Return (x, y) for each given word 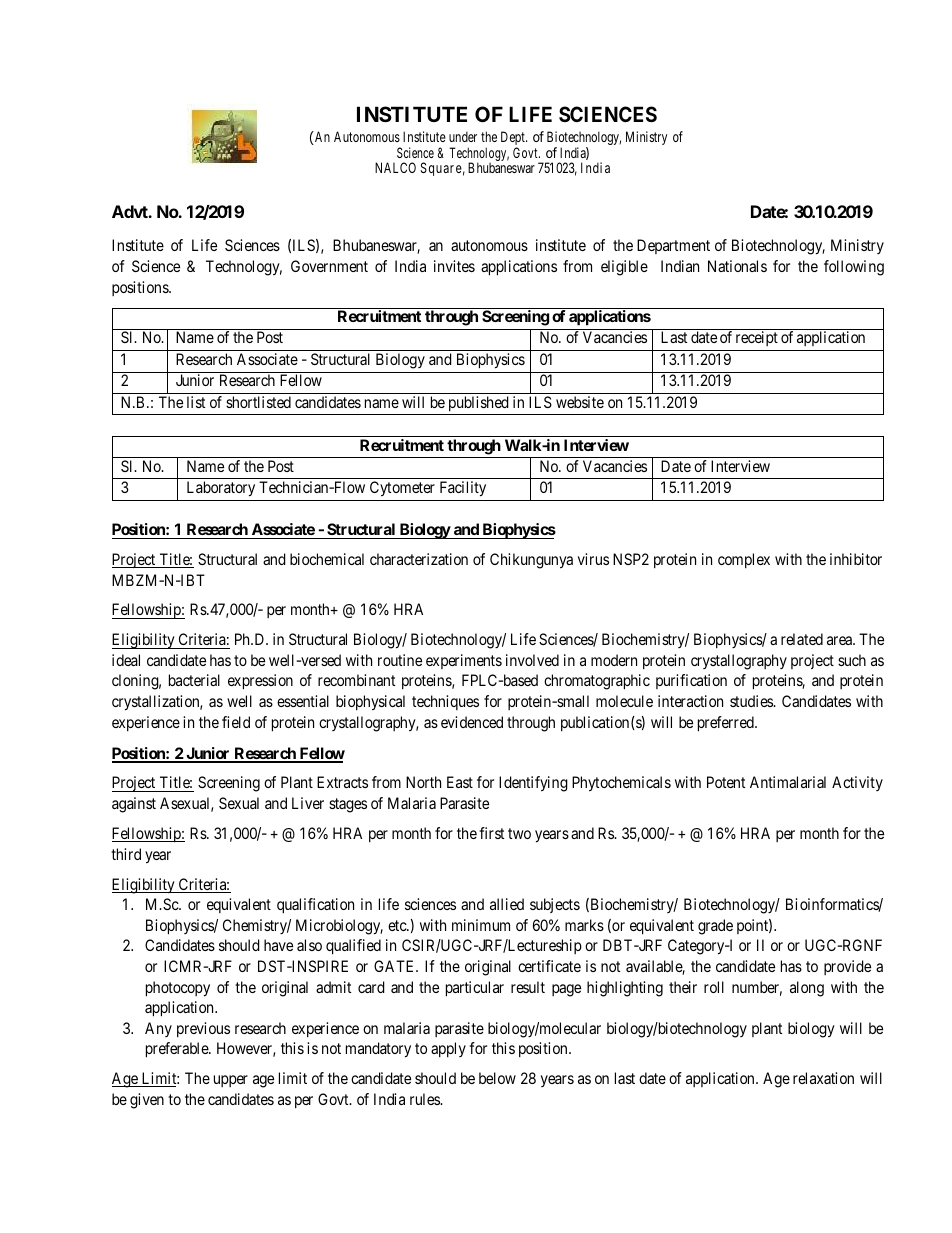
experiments (464, 661)
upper (231, 1081)
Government (329, 266)
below (497, 1078)
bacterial (194, 680)
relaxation (823, 1078)
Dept (514, 139)
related (802, 639)
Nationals (737, 266)
